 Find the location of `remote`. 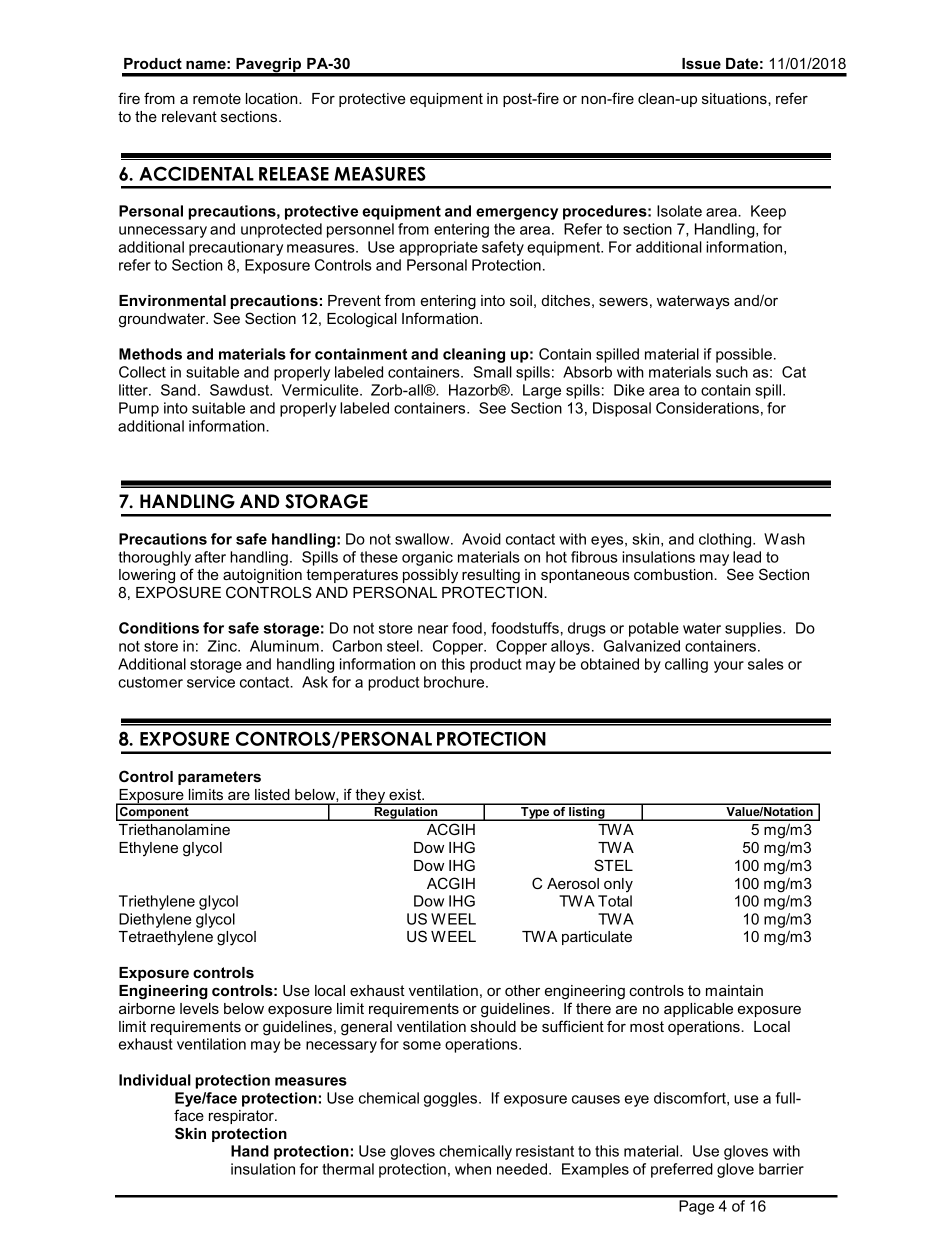

remote is located at coordinates (217, 98).
